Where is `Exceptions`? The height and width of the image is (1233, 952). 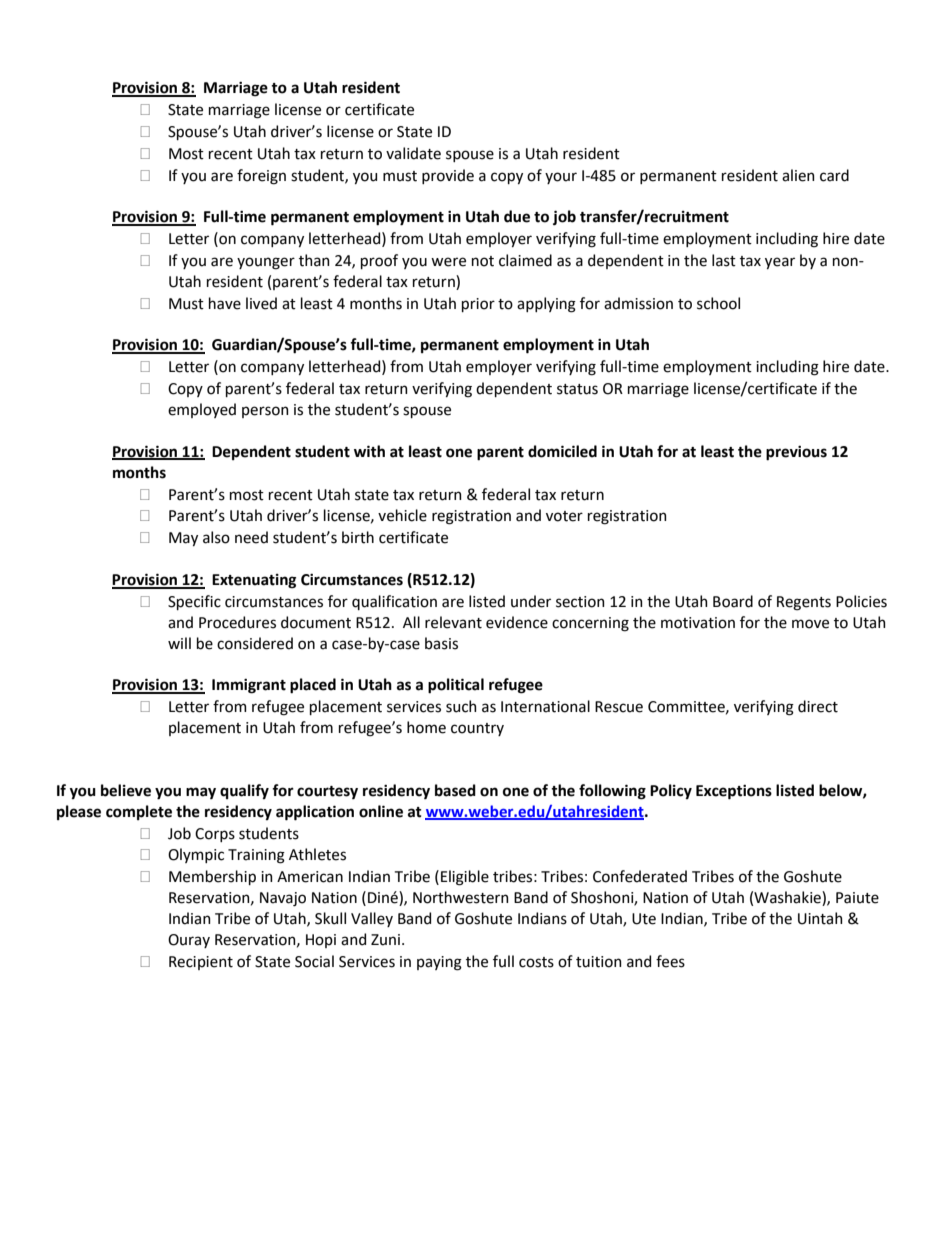 Exceptions is located at coordinates (734, 792).
